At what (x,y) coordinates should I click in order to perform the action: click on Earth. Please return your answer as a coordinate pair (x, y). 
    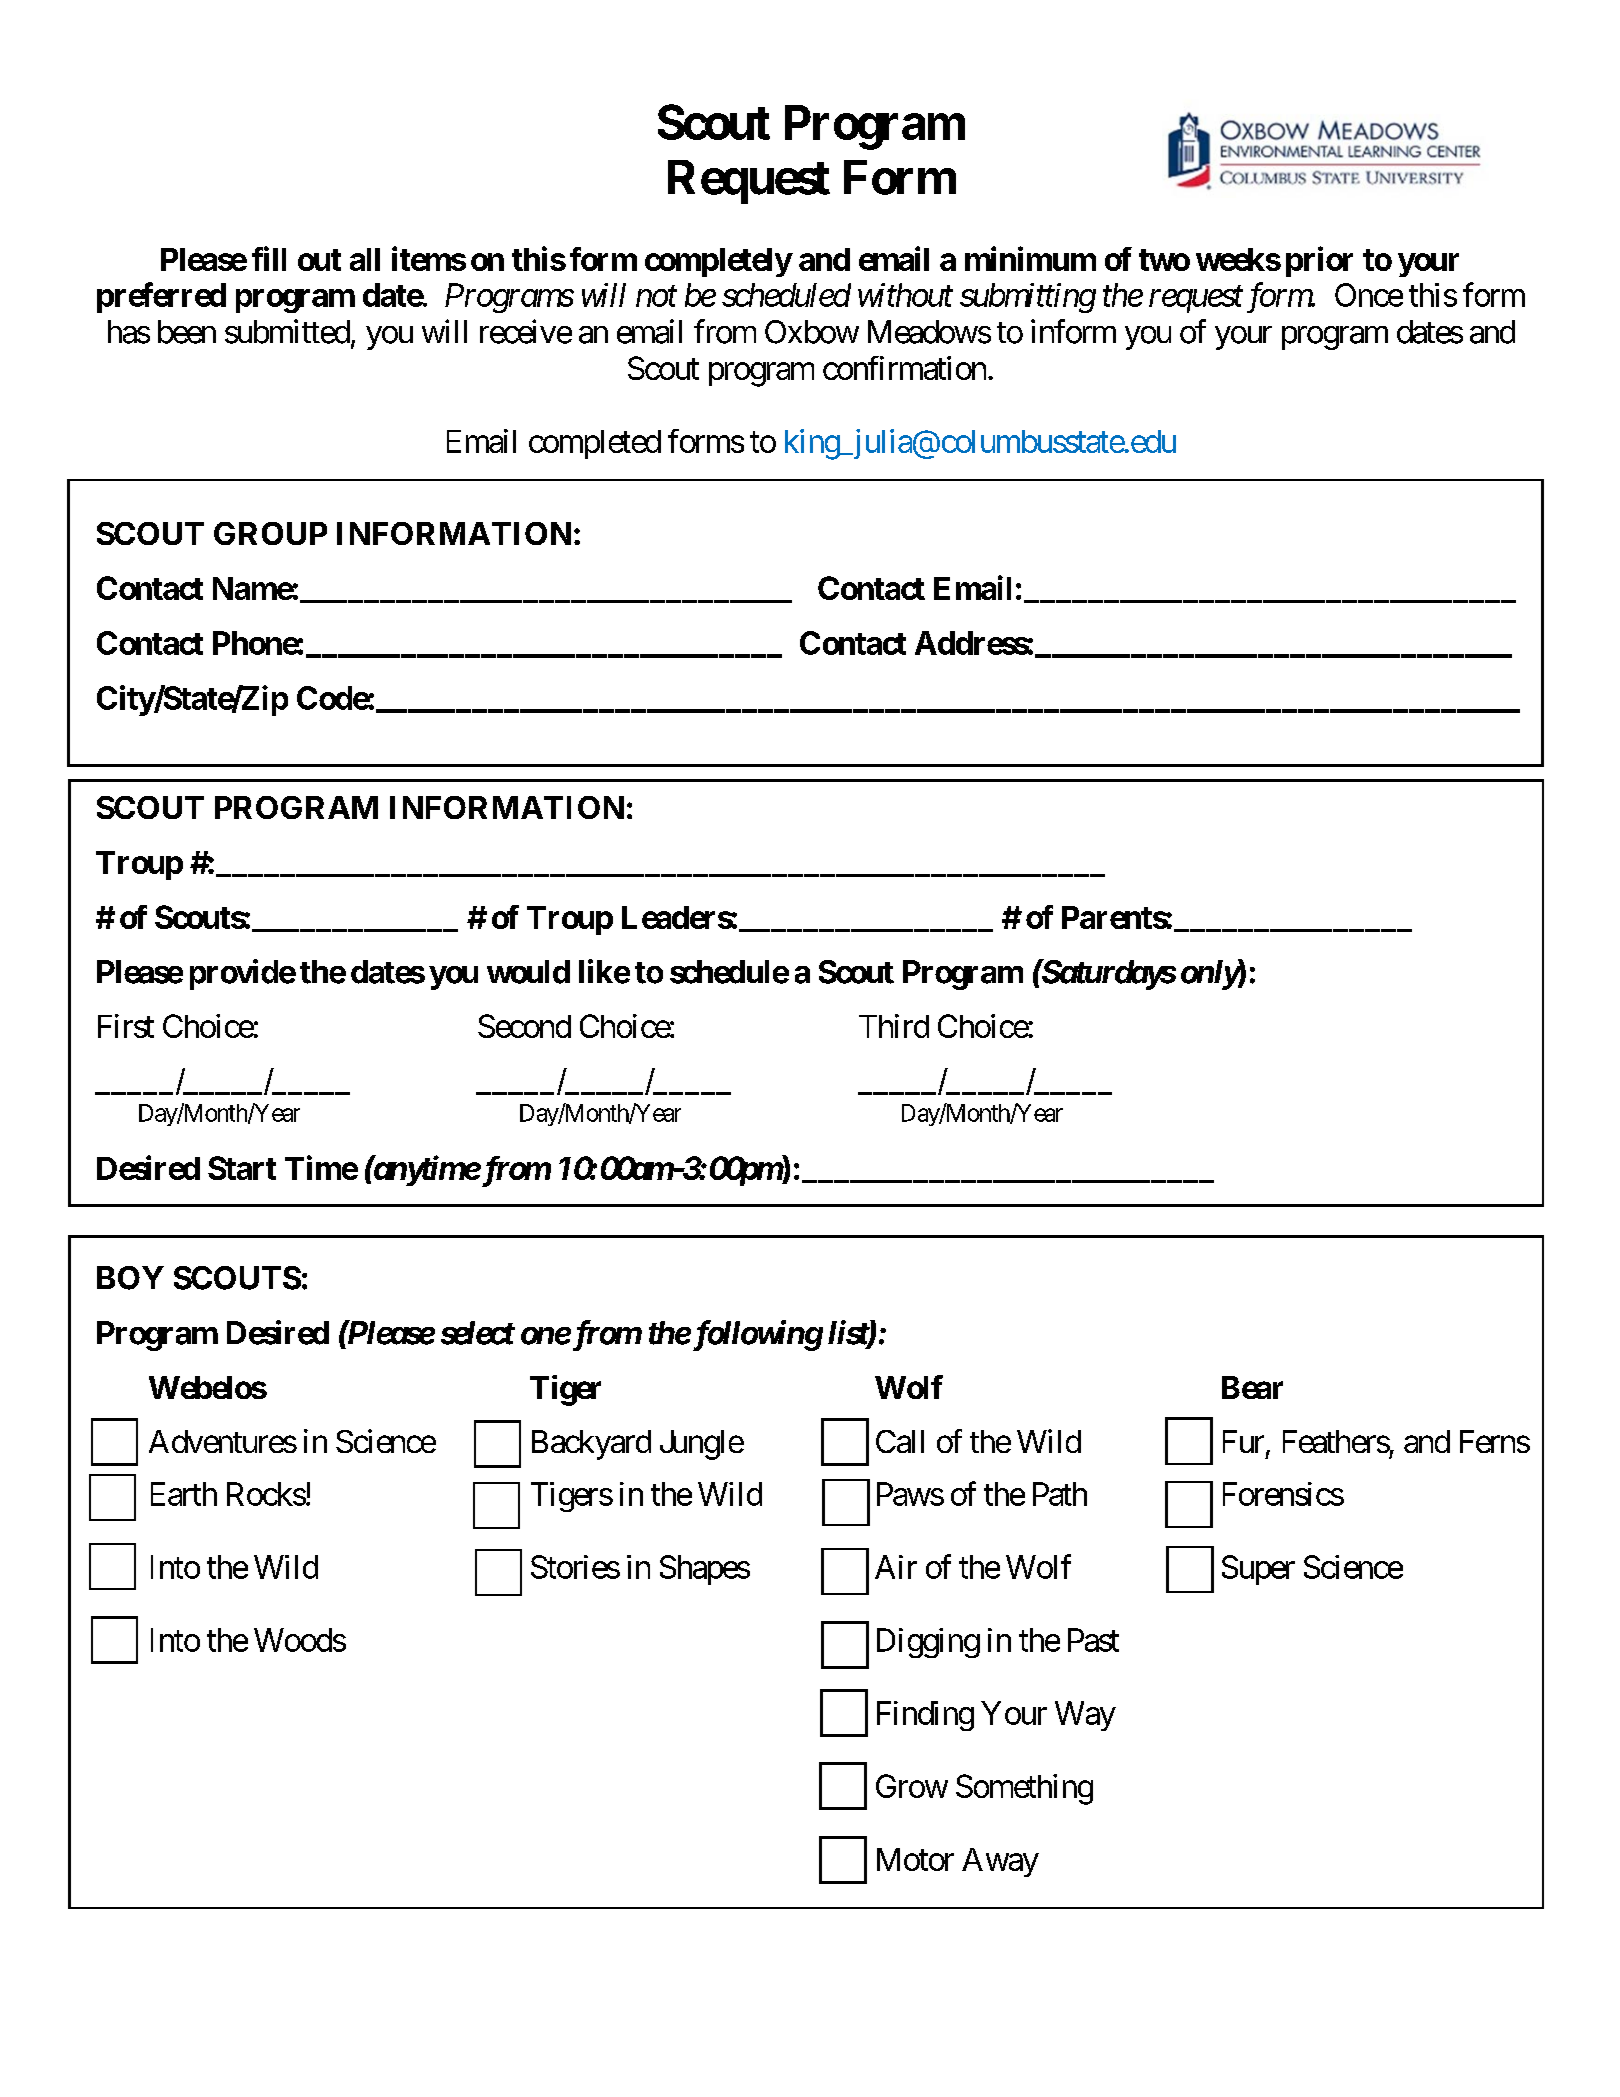
    Looking at the image, I should click on (184, 1494).
